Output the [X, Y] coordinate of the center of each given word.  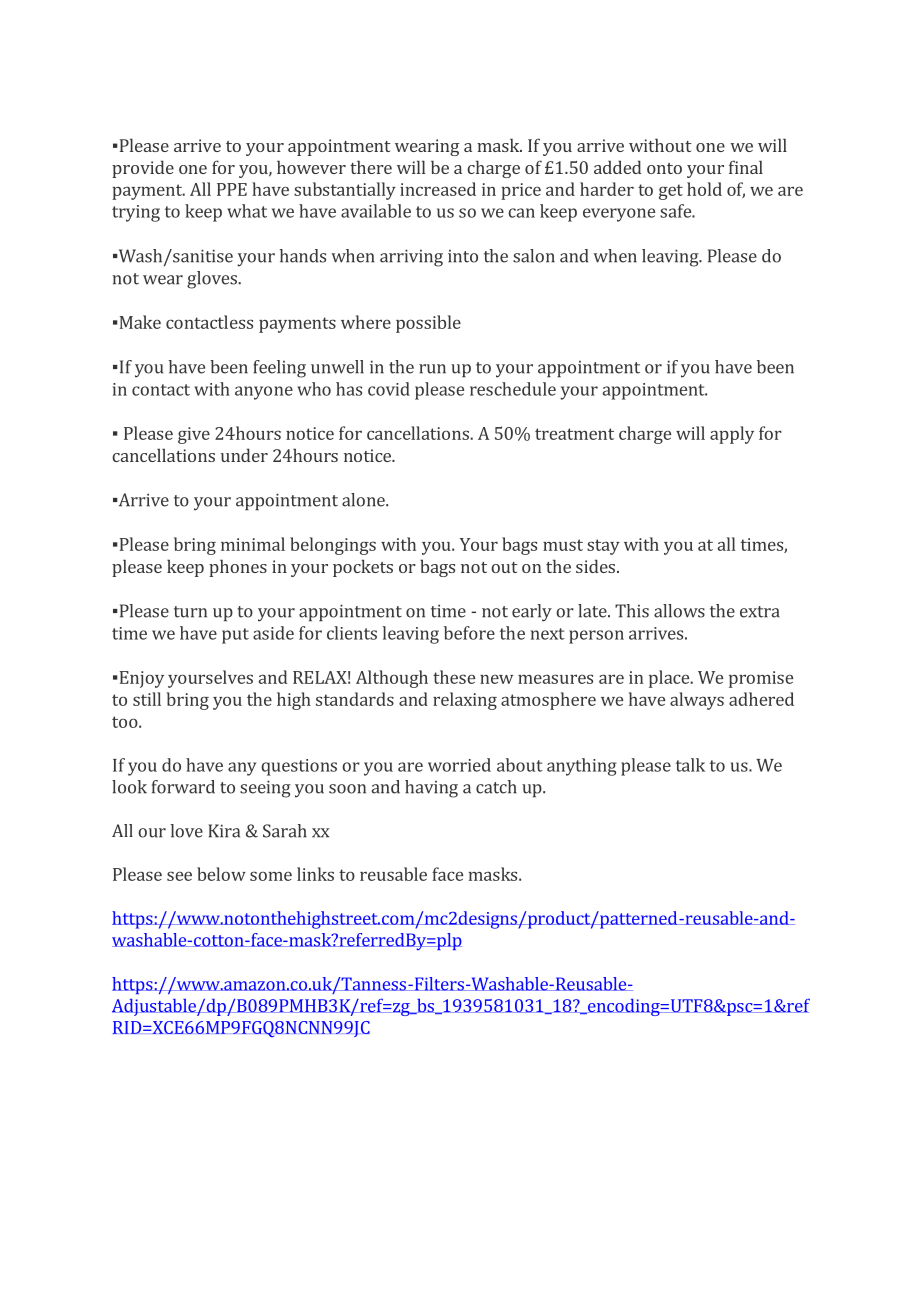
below [221, 874]
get [671, 192]
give [194, 435]
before [469, 633]
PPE [232, 189]
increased [438, 189]
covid [389, 389]
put [235, 636]
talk [690, 765]
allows [679, 611]
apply [732, 435]
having [431, 789]
